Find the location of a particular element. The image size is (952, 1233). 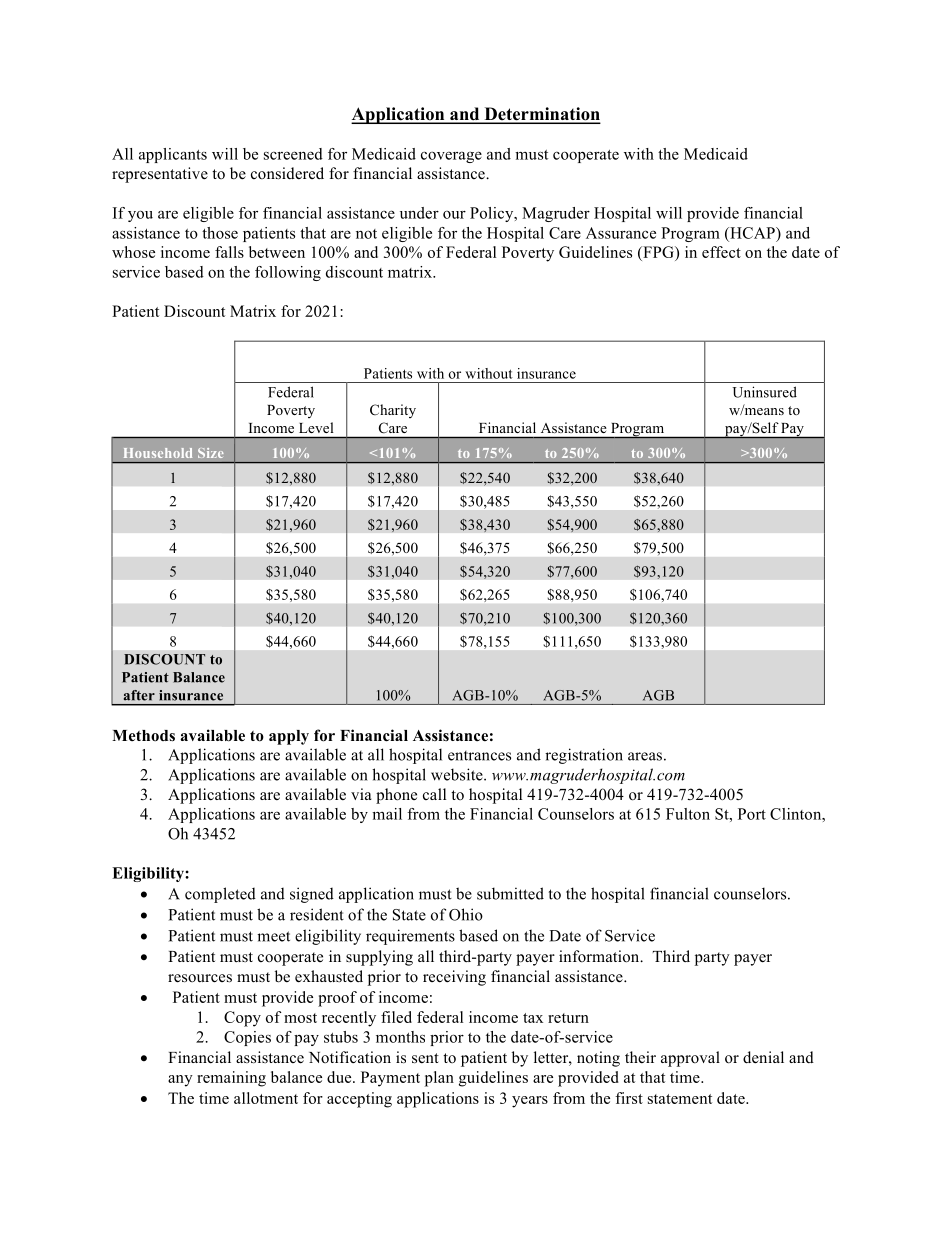

entrances is located at coordinates (479, 756).
